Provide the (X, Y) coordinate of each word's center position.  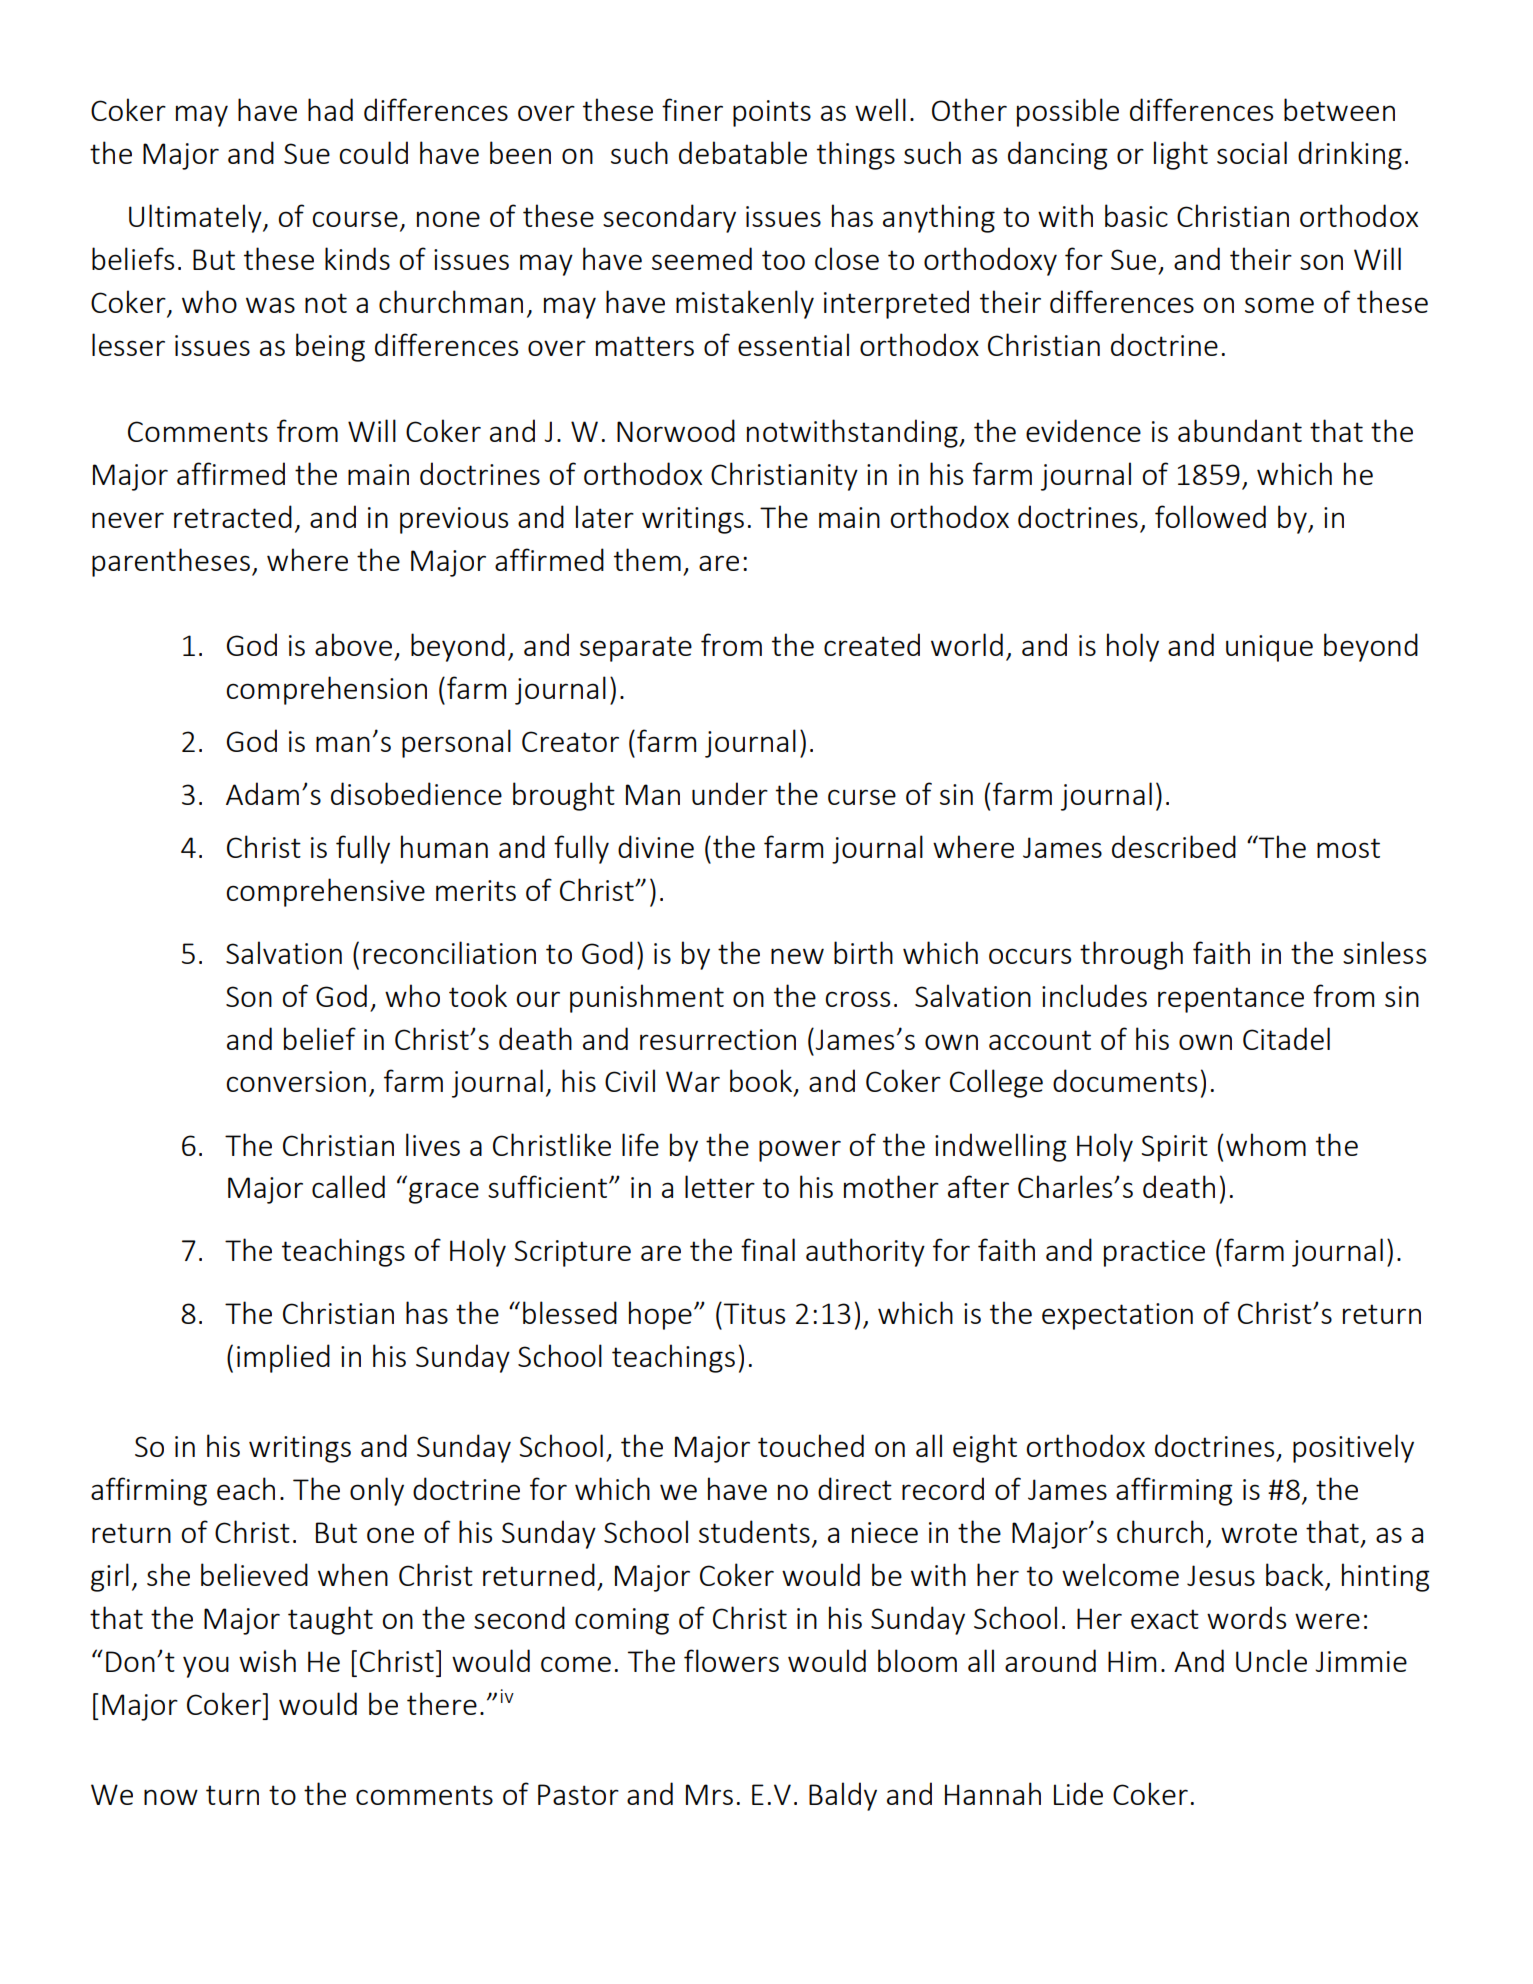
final (768, 1249)
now (171, 1797)
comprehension (326, 690)
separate (636, 649)
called (348, 1186)
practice (1154, 1253)
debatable (743, 152)
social (1252, 152)
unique (1269, 648)
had (330, 109)
